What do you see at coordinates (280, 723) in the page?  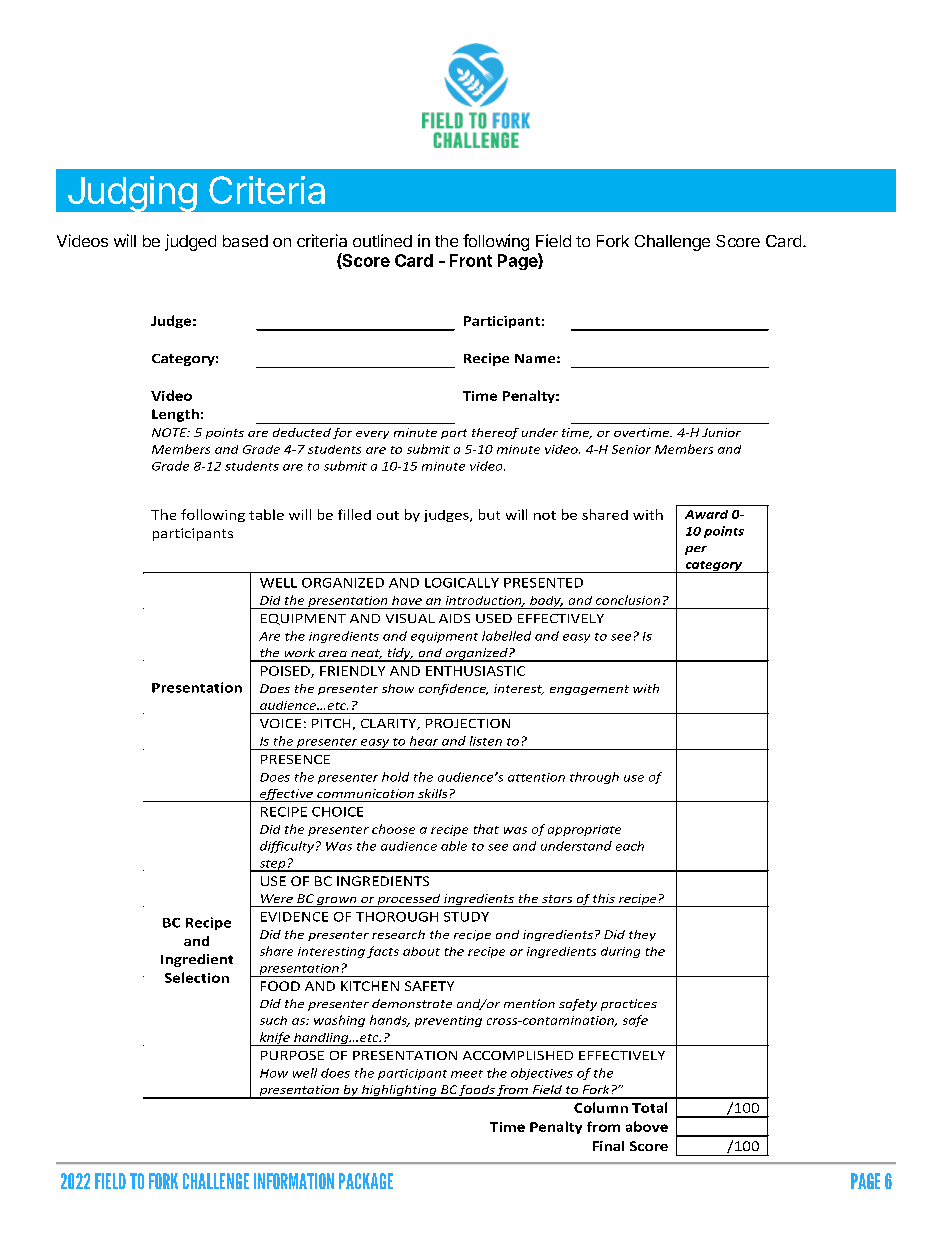 I see `VOICE` at bounding box center [280, 723].
